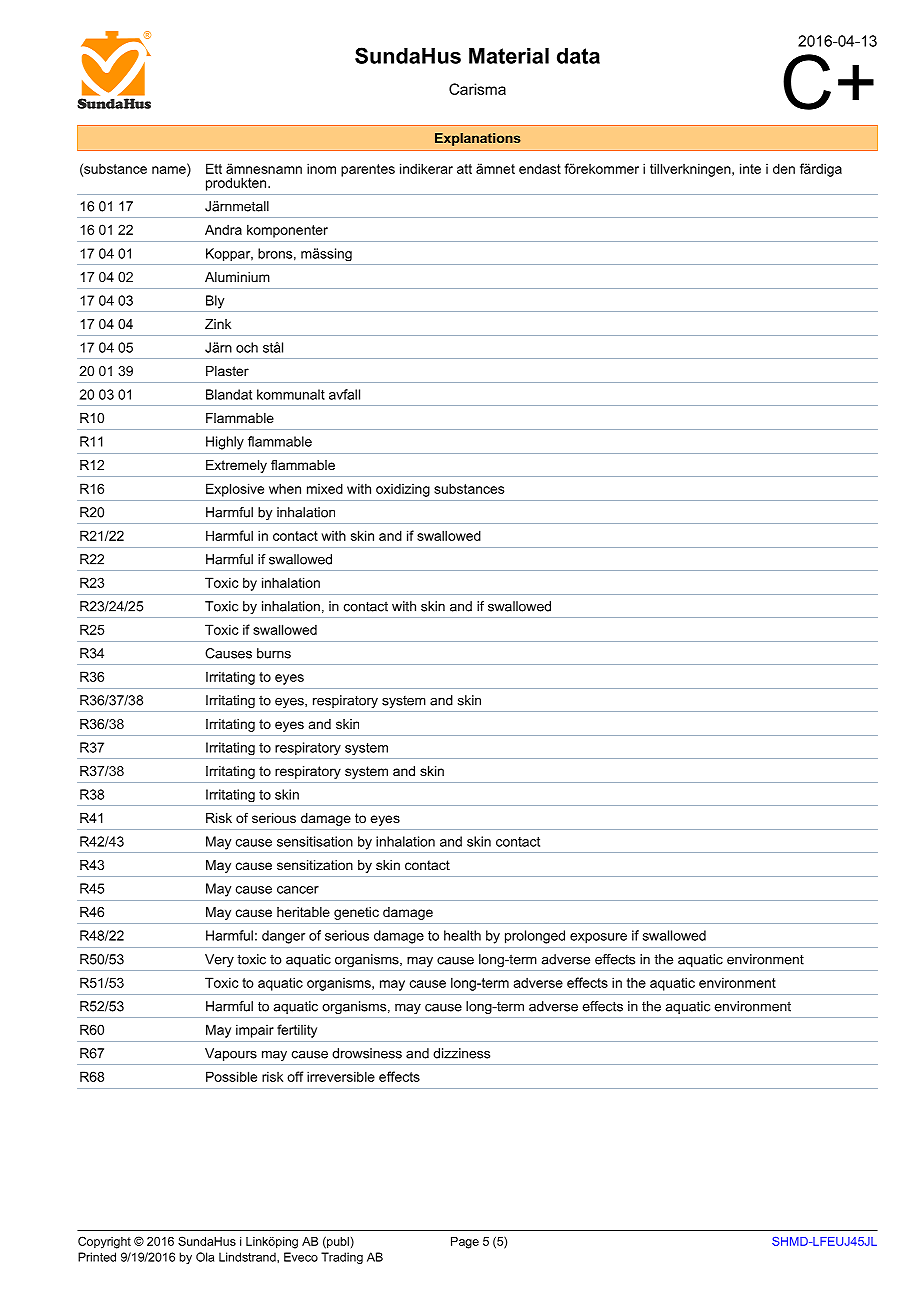 This screenshot has width=924, height=1308. I want to click on Ett, so click(214, 168).
